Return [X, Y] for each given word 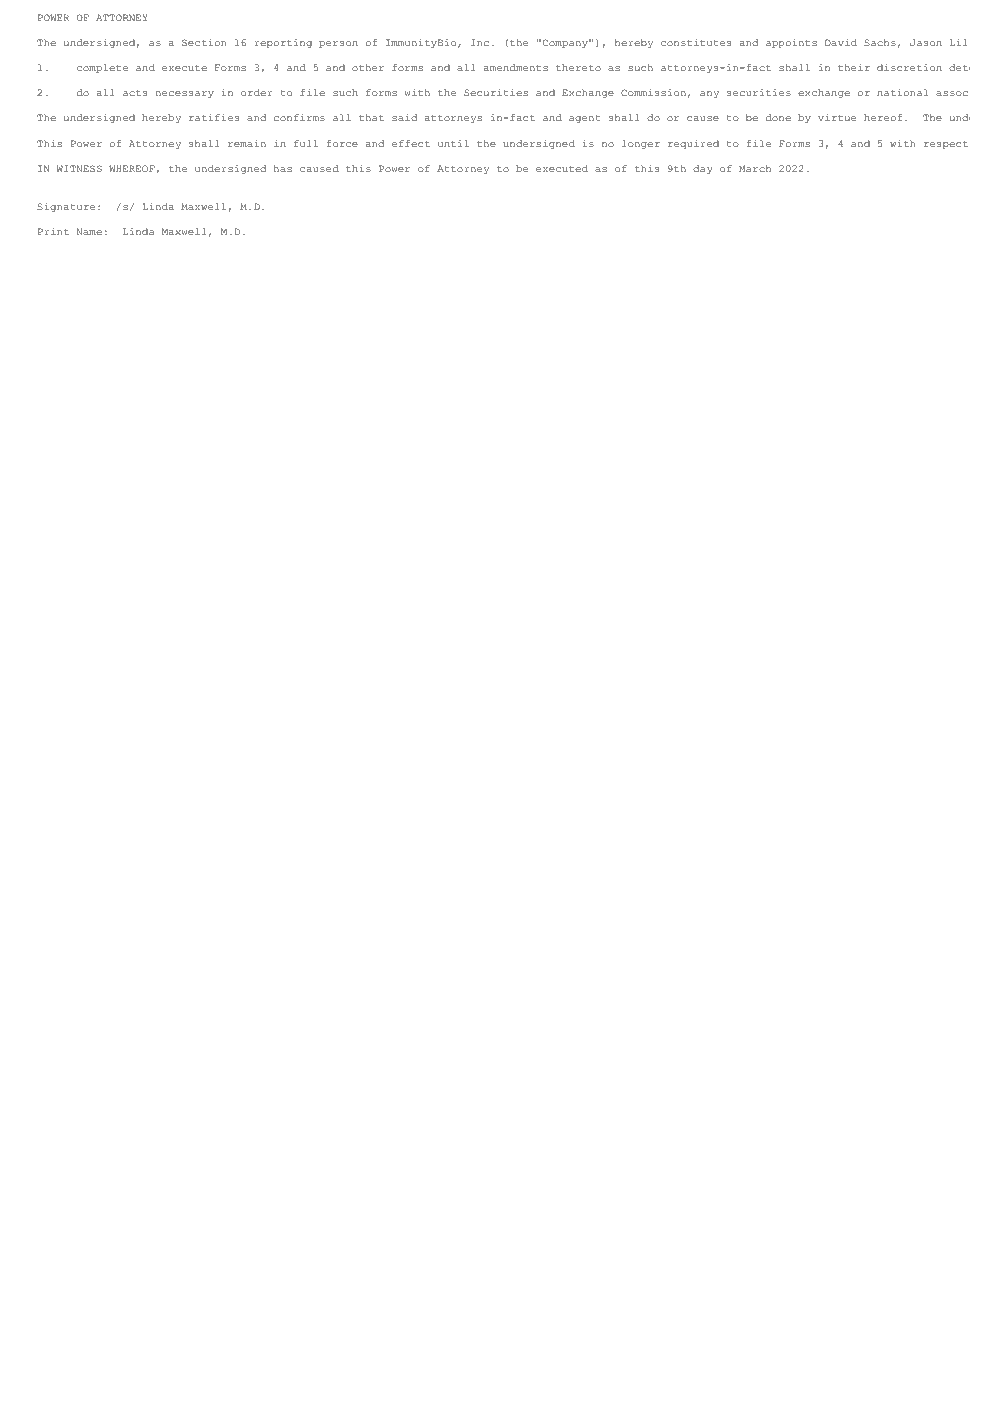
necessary [185, 94]
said [404, 117]
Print [53, 231]
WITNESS [79, 168]
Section [204, 42]
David [841, 42]
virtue [837, 117]
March [755, 168]
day [703, 169]
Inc [480, 42]
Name [89, 231]
